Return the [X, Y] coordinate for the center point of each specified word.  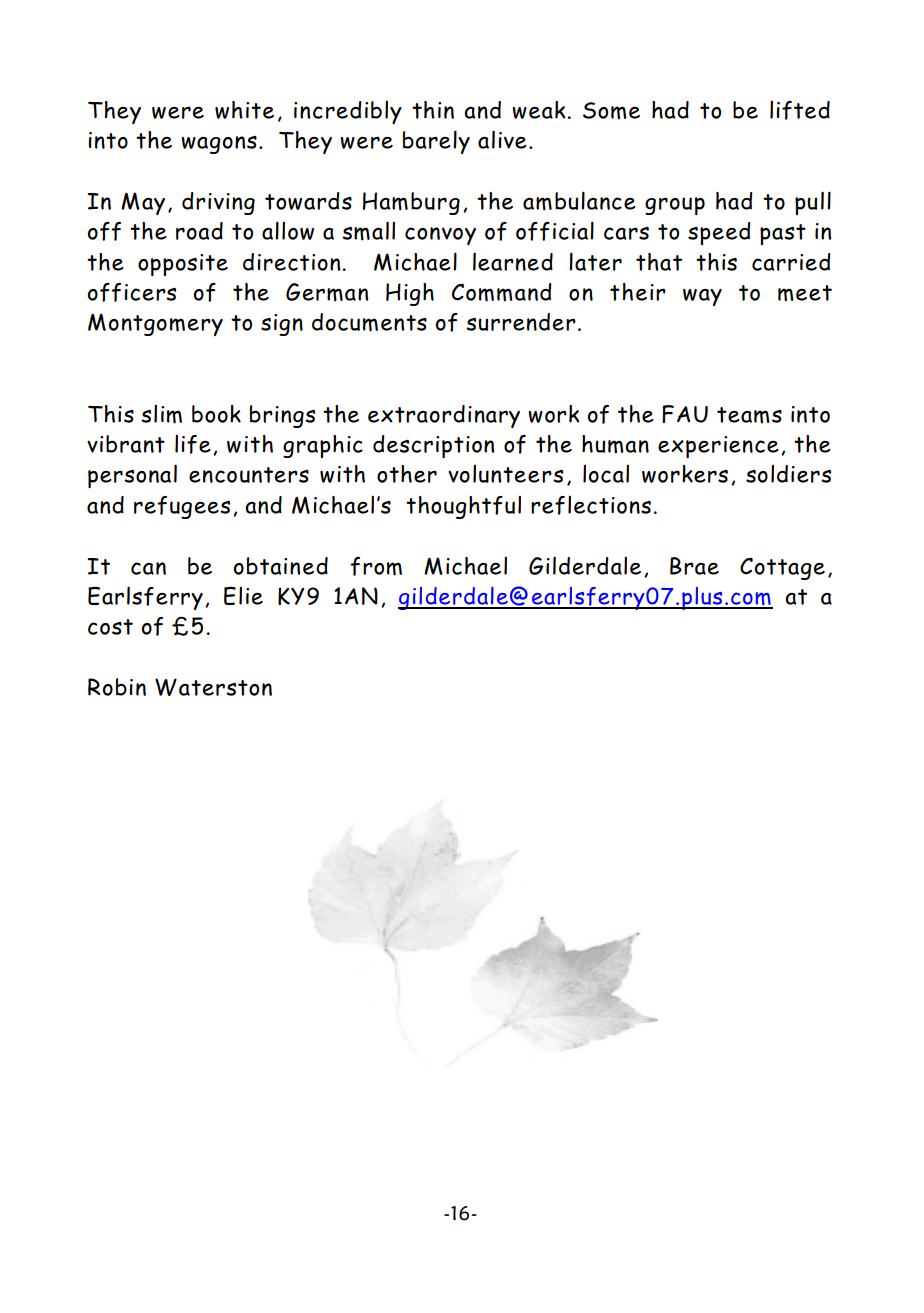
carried [791, 262]
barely [436, 142]
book [216, 414]
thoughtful [463, 507]
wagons [219, 145]
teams [749, 415]
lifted [800, 110]
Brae [694, 566]
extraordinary [444, 416]
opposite [183, 265]
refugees [182, 507]
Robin [117, 687]
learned [513, 261]
